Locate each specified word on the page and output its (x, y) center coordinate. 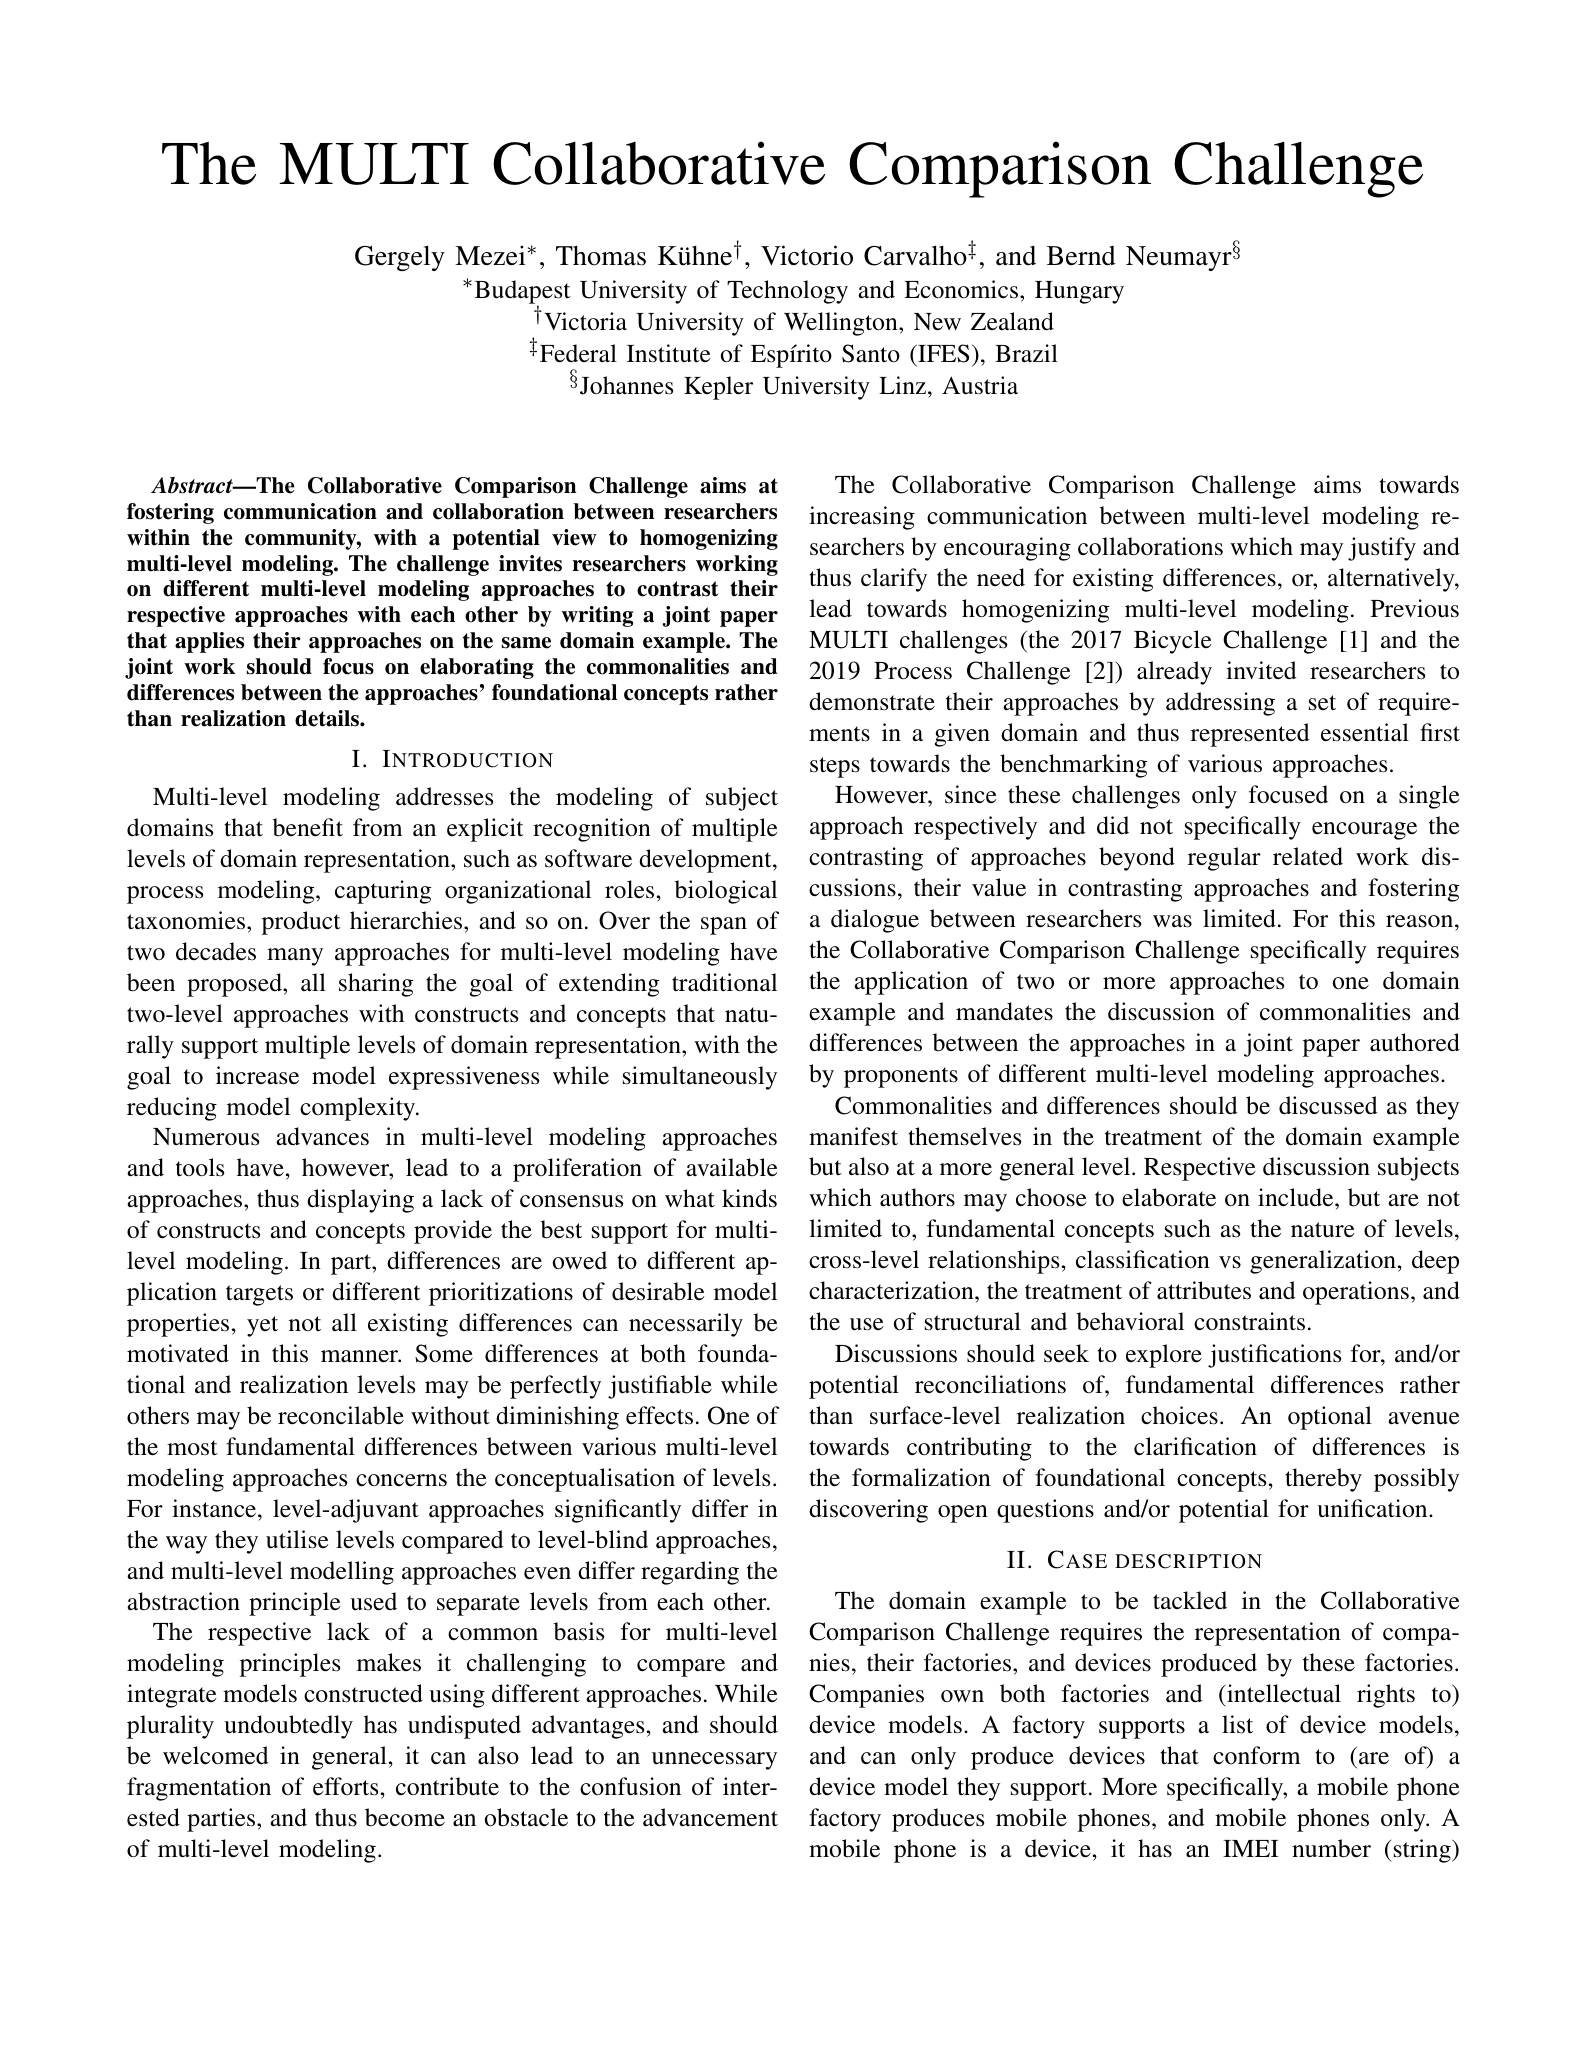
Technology (787, 292)
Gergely (400, 258)
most (192, 1448)
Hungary (1079, 292)
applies (209, 642)
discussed (1328, 1105)
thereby (1323, 1480)
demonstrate (872, 701)
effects (659, 1415)
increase (257, 1075)
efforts (345, 1786)
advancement (710, 1817)
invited (1261, 670)
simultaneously (700, 1078)
